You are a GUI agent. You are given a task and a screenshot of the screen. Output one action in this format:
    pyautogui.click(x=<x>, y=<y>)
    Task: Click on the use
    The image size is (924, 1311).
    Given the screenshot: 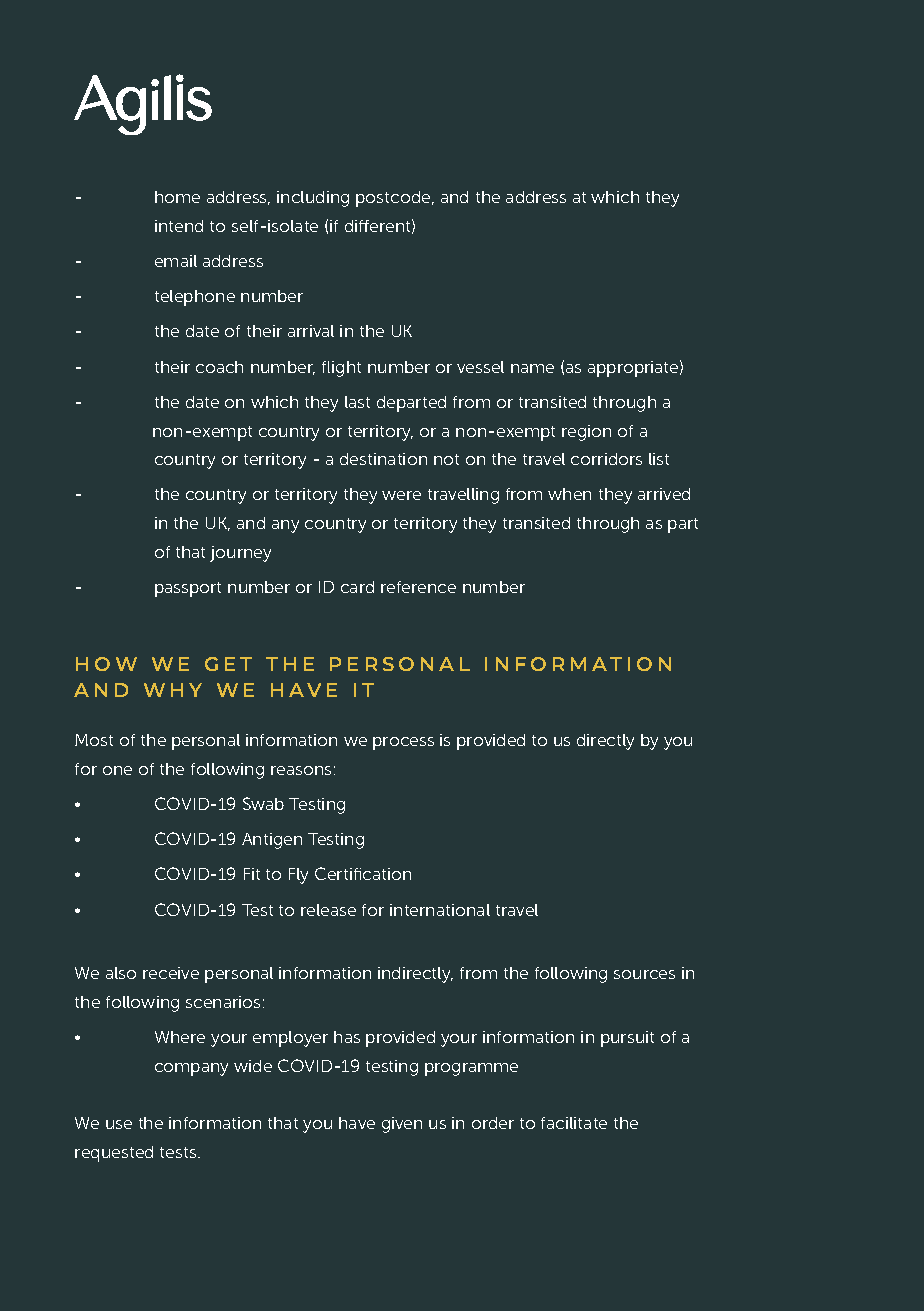 What is the action you would take?
    pyautogui.click(x=119, y=1124)
